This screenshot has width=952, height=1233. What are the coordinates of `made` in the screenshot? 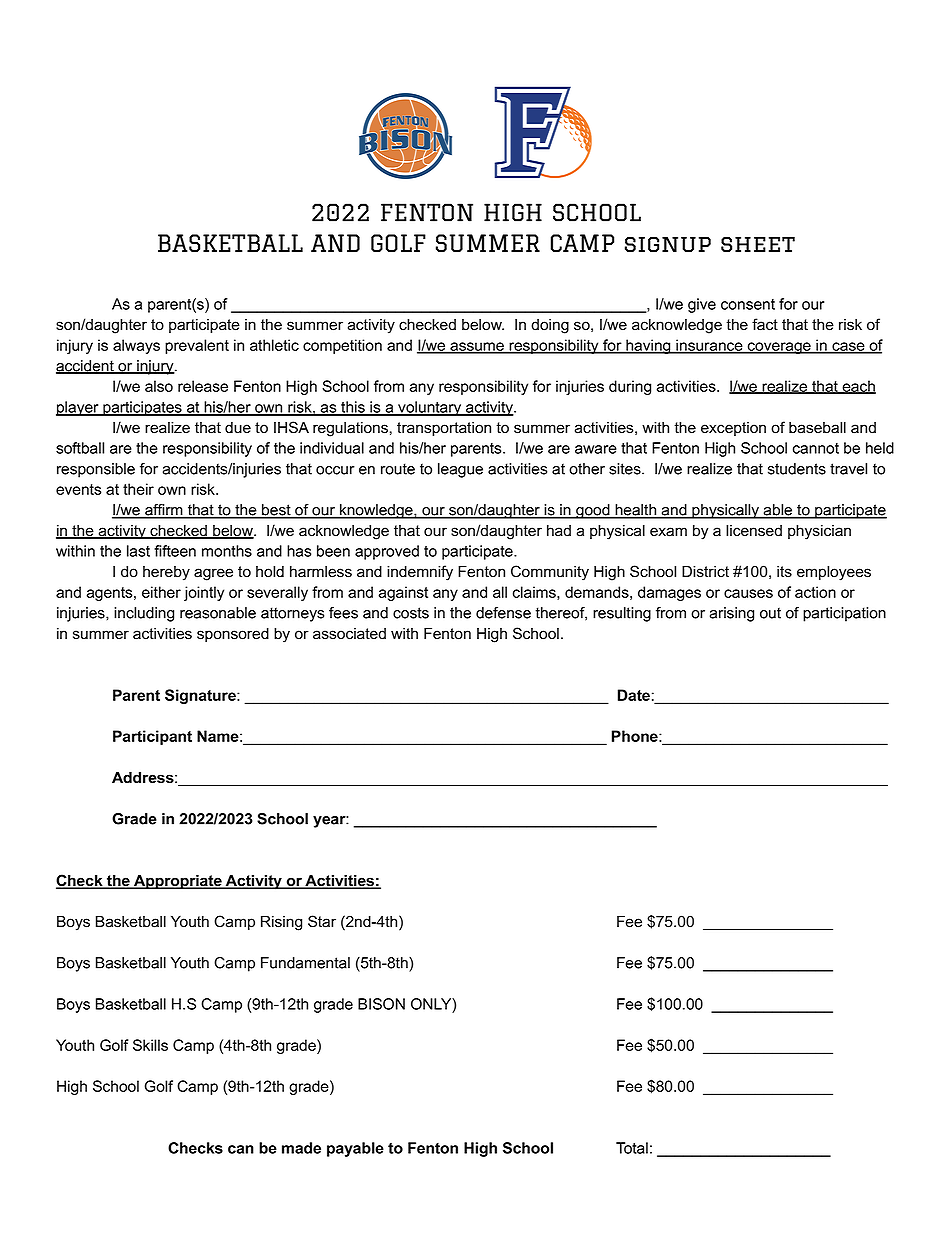 It's located at (301, 1148).
